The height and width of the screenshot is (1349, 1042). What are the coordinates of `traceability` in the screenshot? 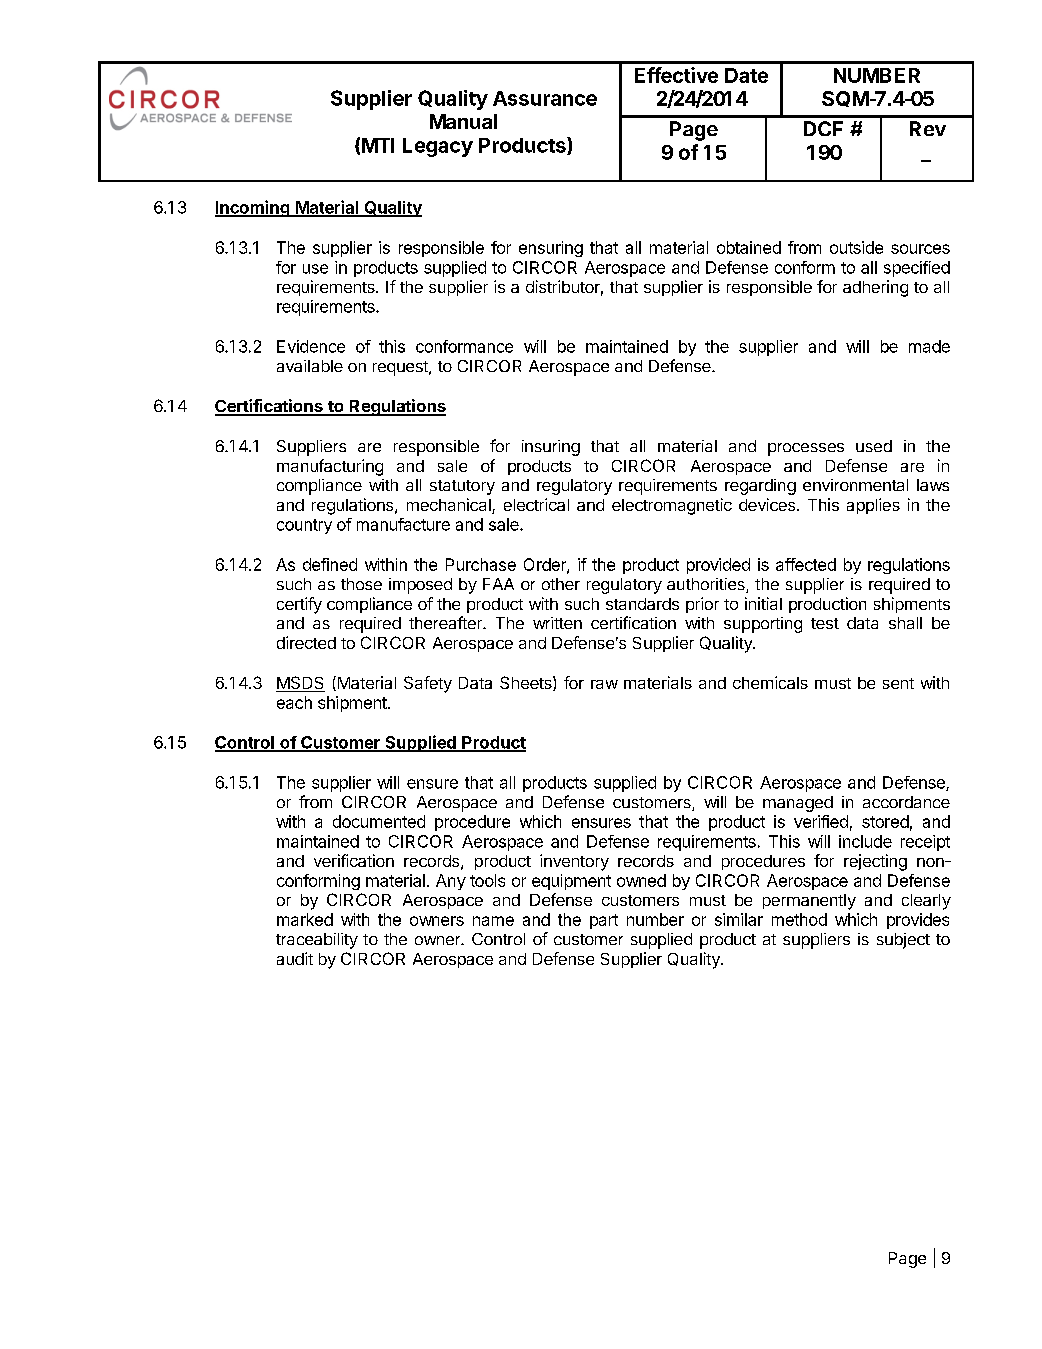 It's located at (317, 941).
